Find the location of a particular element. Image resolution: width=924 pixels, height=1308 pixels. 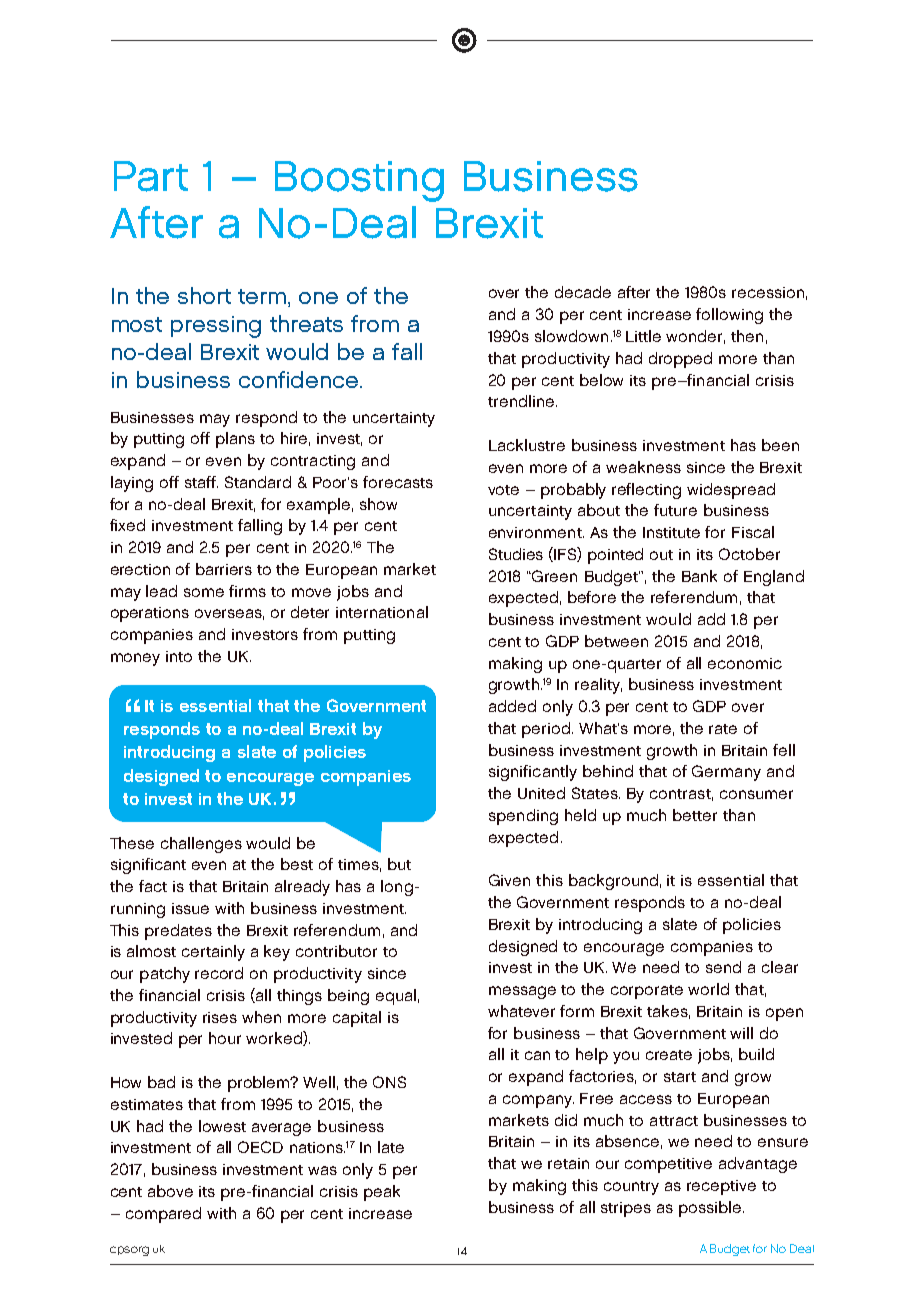

into is located at coordinates (179, 656).
